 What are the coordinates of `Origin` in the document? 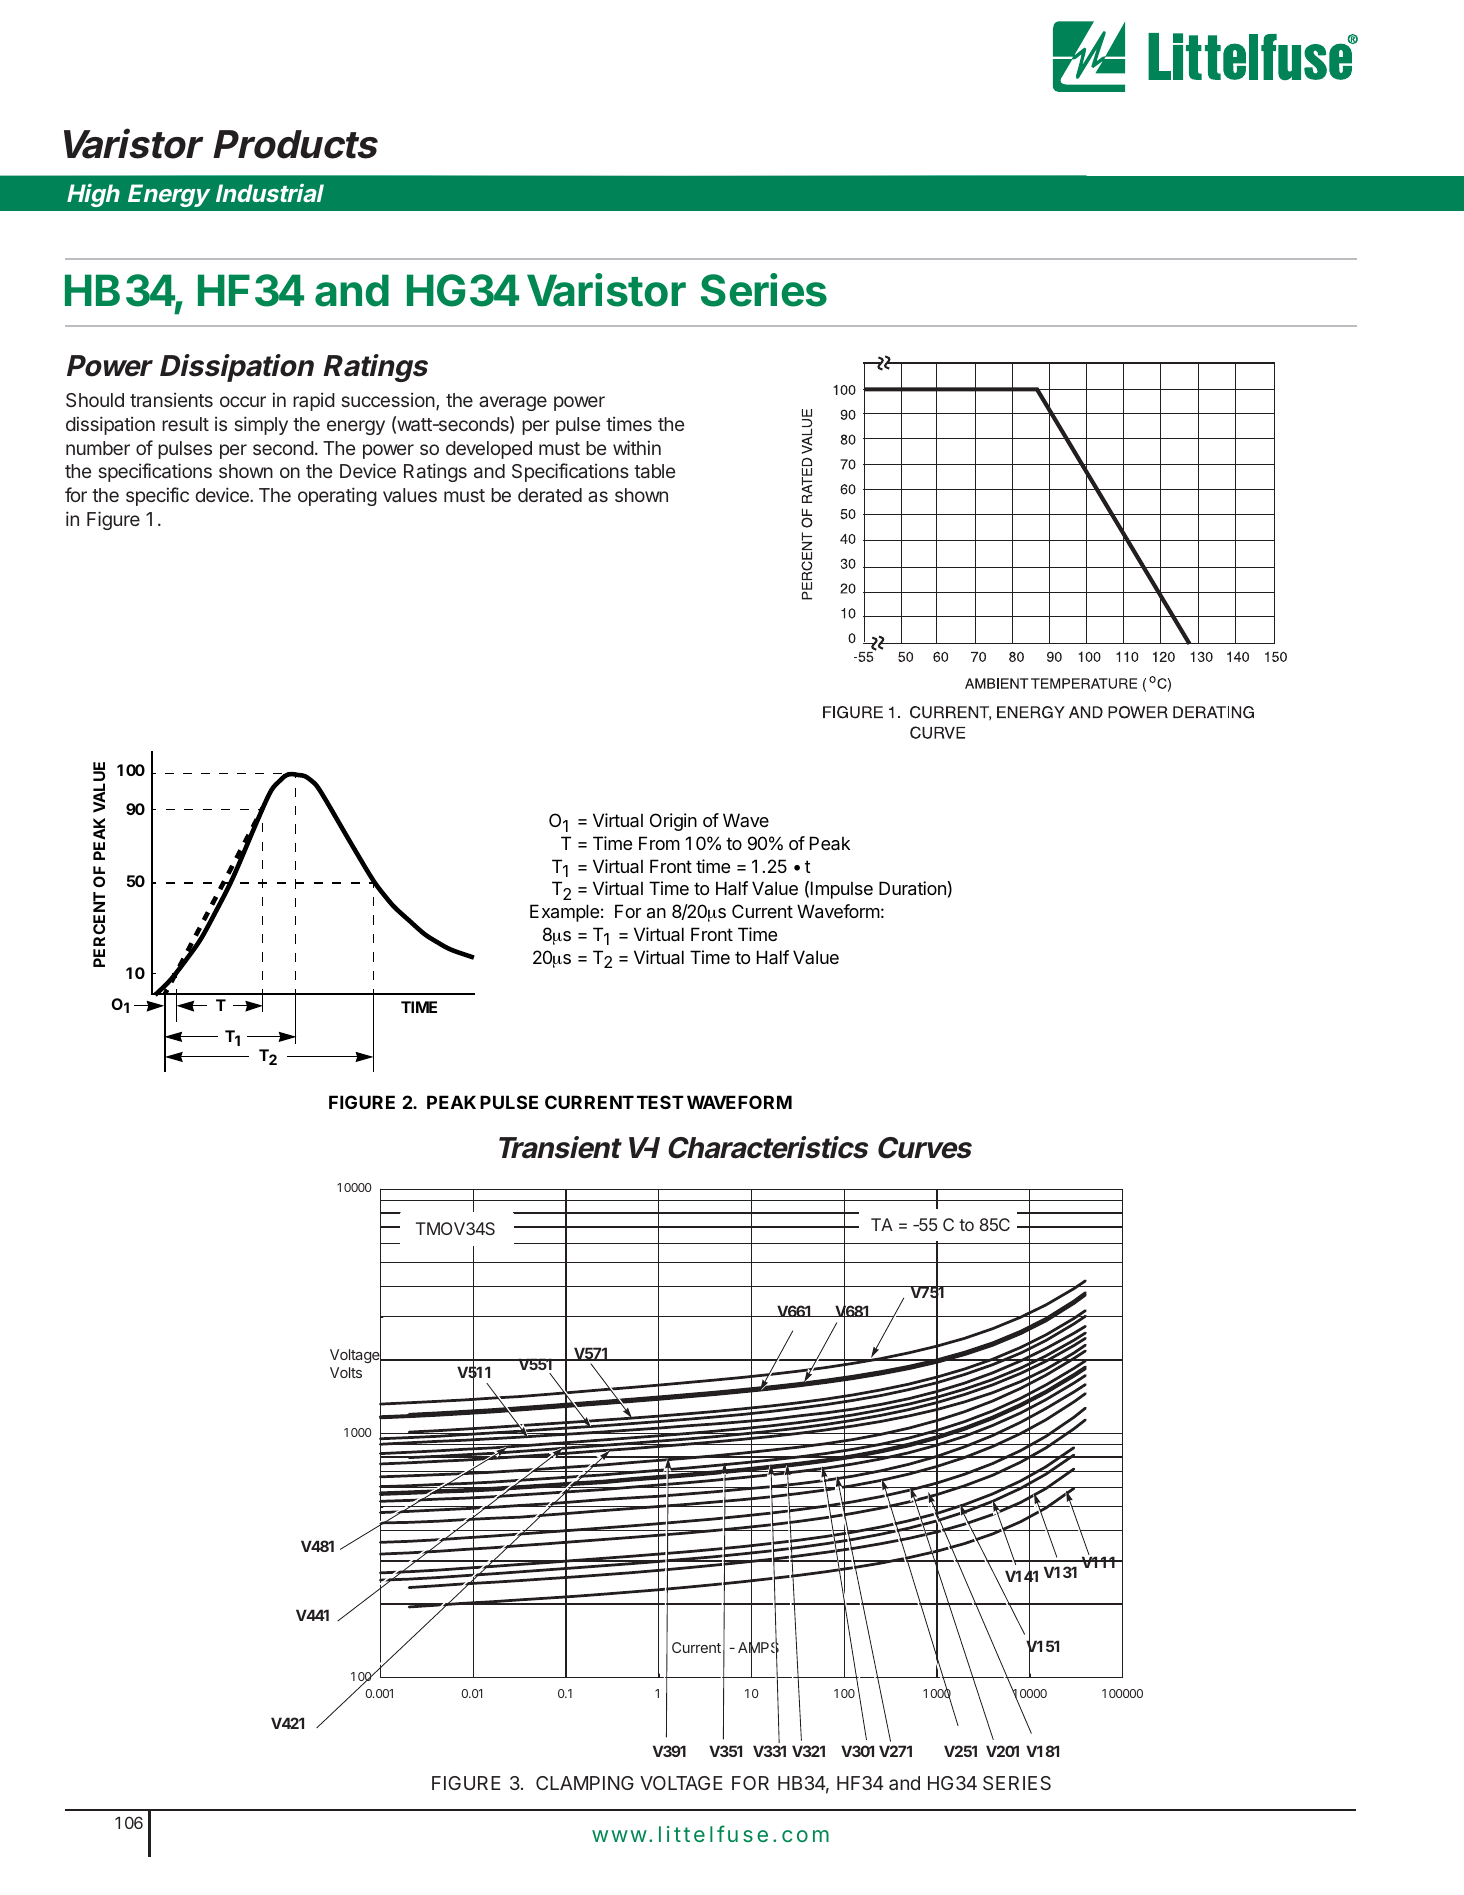 It's located at (673, 822).
